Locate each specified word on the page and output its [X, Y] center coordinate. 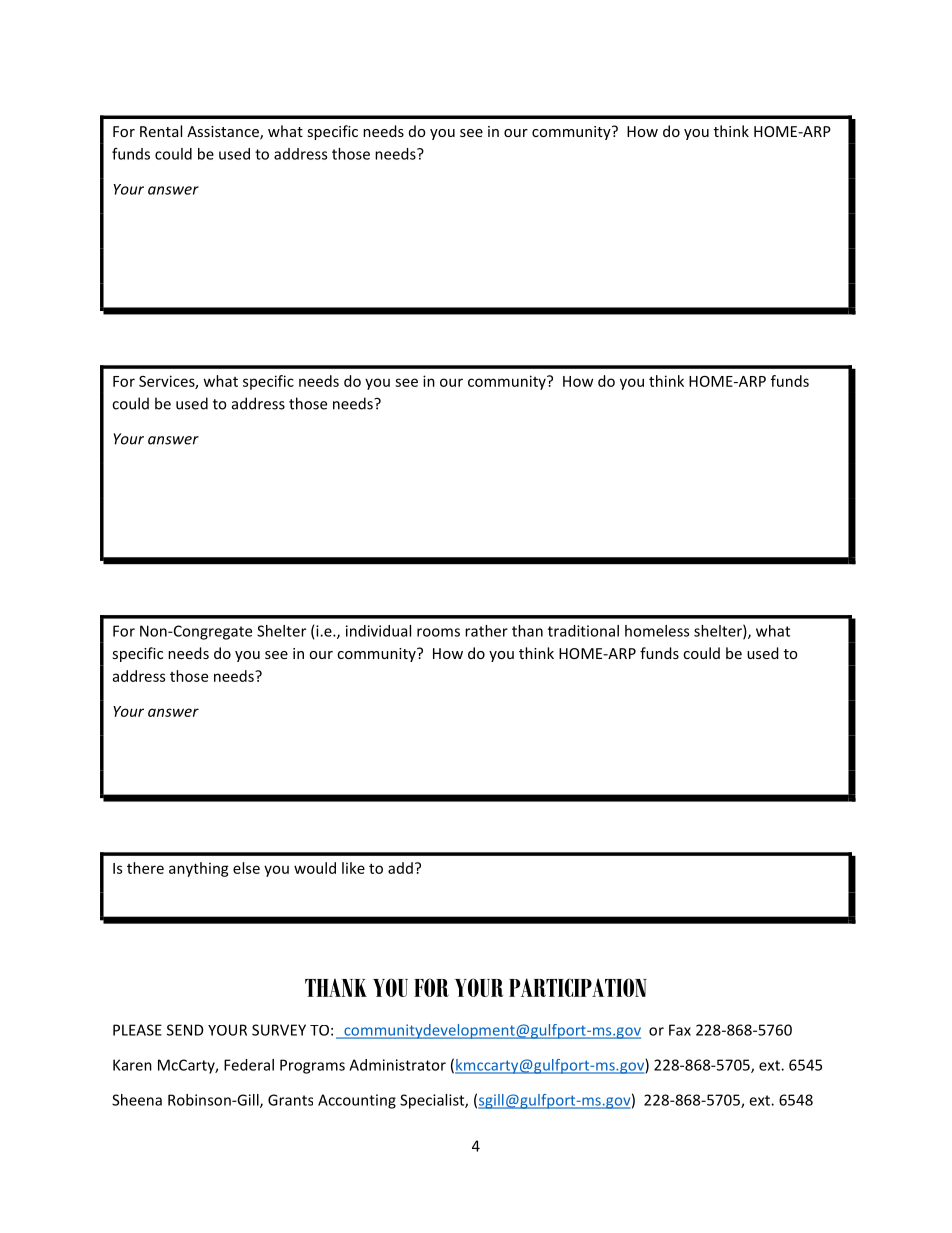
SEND [185, 1030]
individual [378, 631]
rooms [438, 632]
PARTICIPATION [578, 987]
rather [486, 631]
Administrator [397, 1065]
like [353, 868]
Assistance [224, 133]
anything [199, 869]
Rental [161, 131]
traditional [583, 631]
